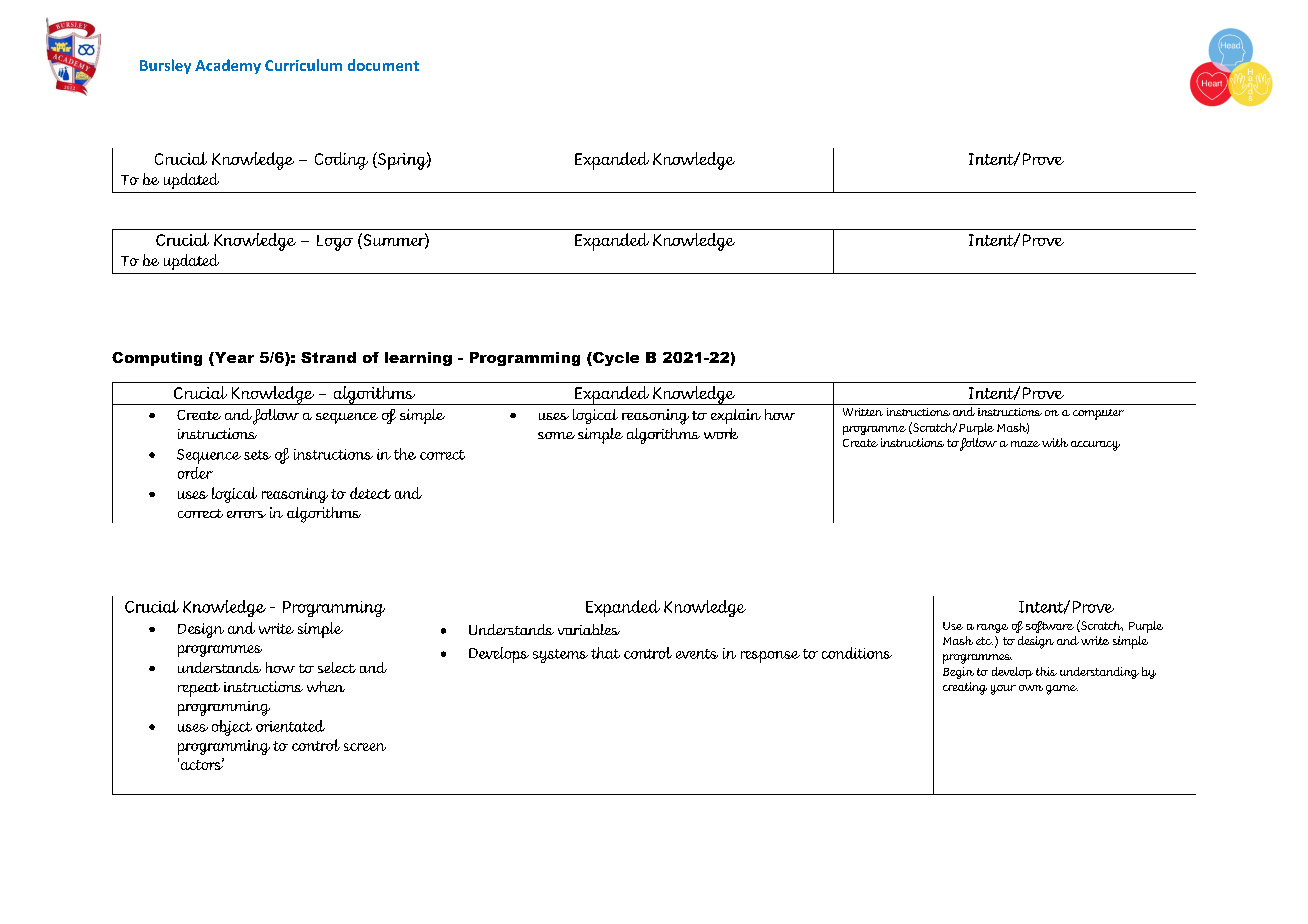  Describe the element at coordinates (1003, 690) in the image. I see `your` at that location.
